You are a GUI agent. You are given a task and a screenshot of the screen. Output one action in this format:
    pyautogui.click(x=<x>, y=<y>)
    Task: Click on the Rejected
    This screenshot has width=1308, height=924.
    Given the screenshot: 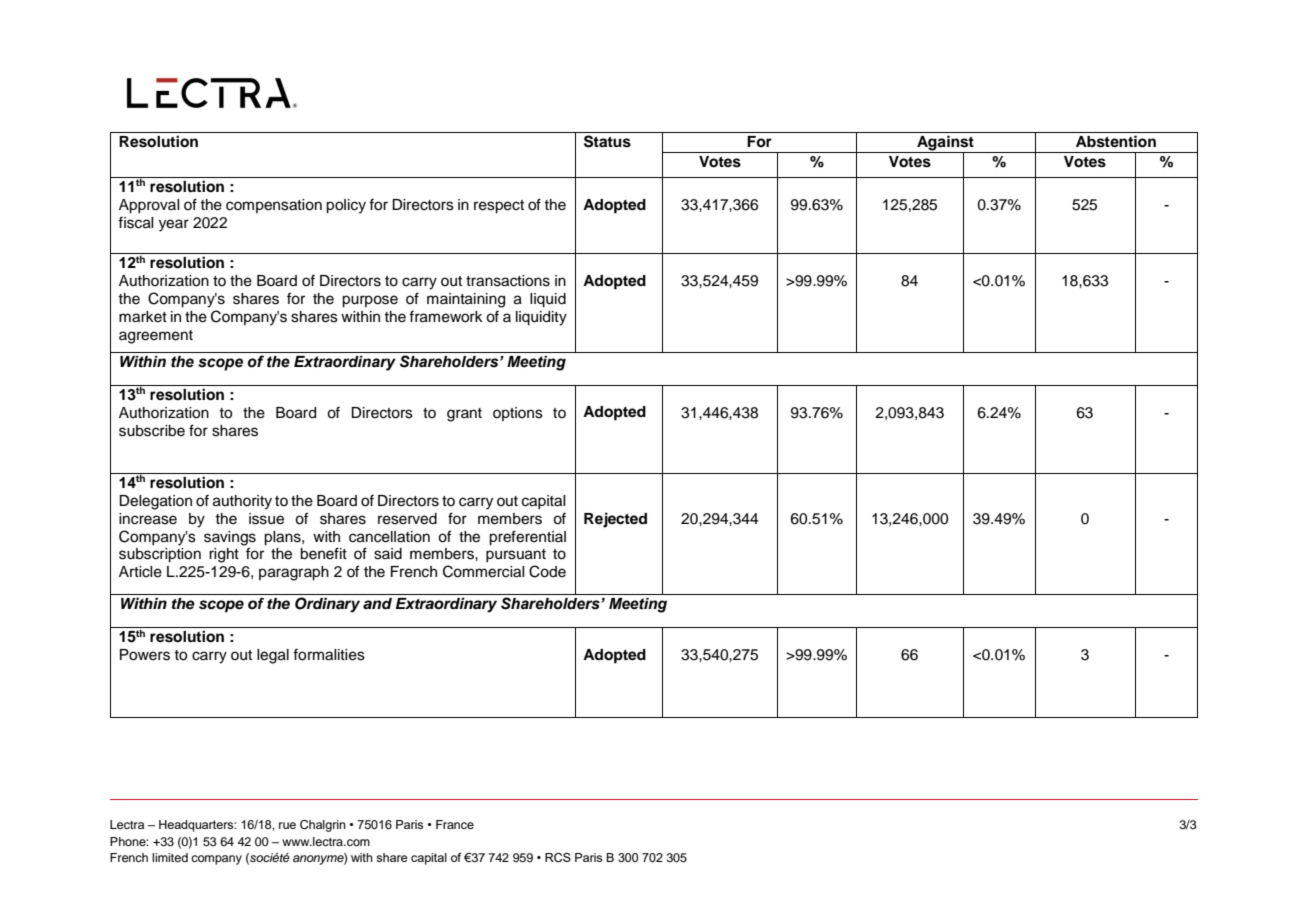 What is the action you would take?
    pyautogui.click(x=615, y=520)
